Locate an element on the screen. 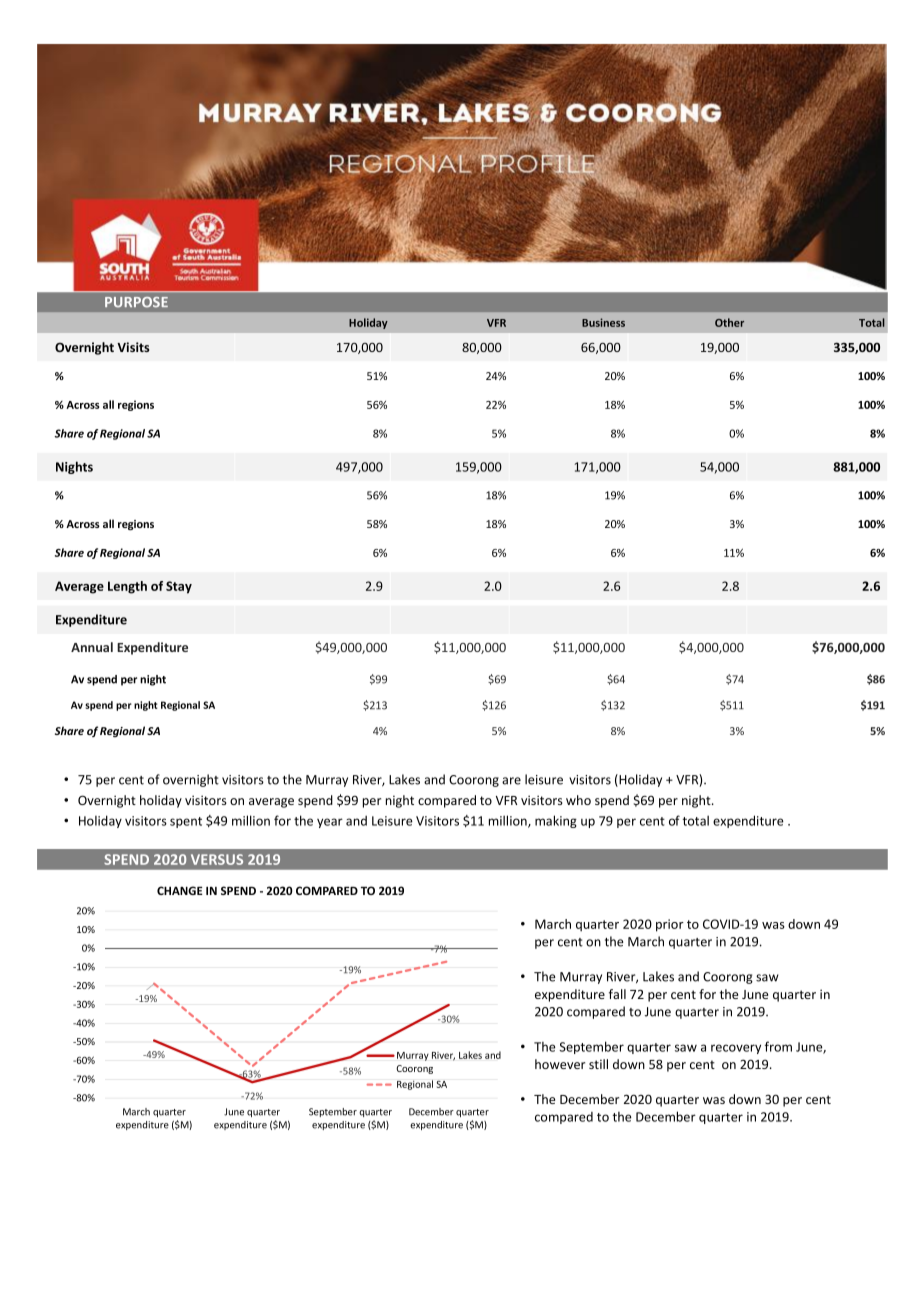  prior is located at coordinates (670, 925).
